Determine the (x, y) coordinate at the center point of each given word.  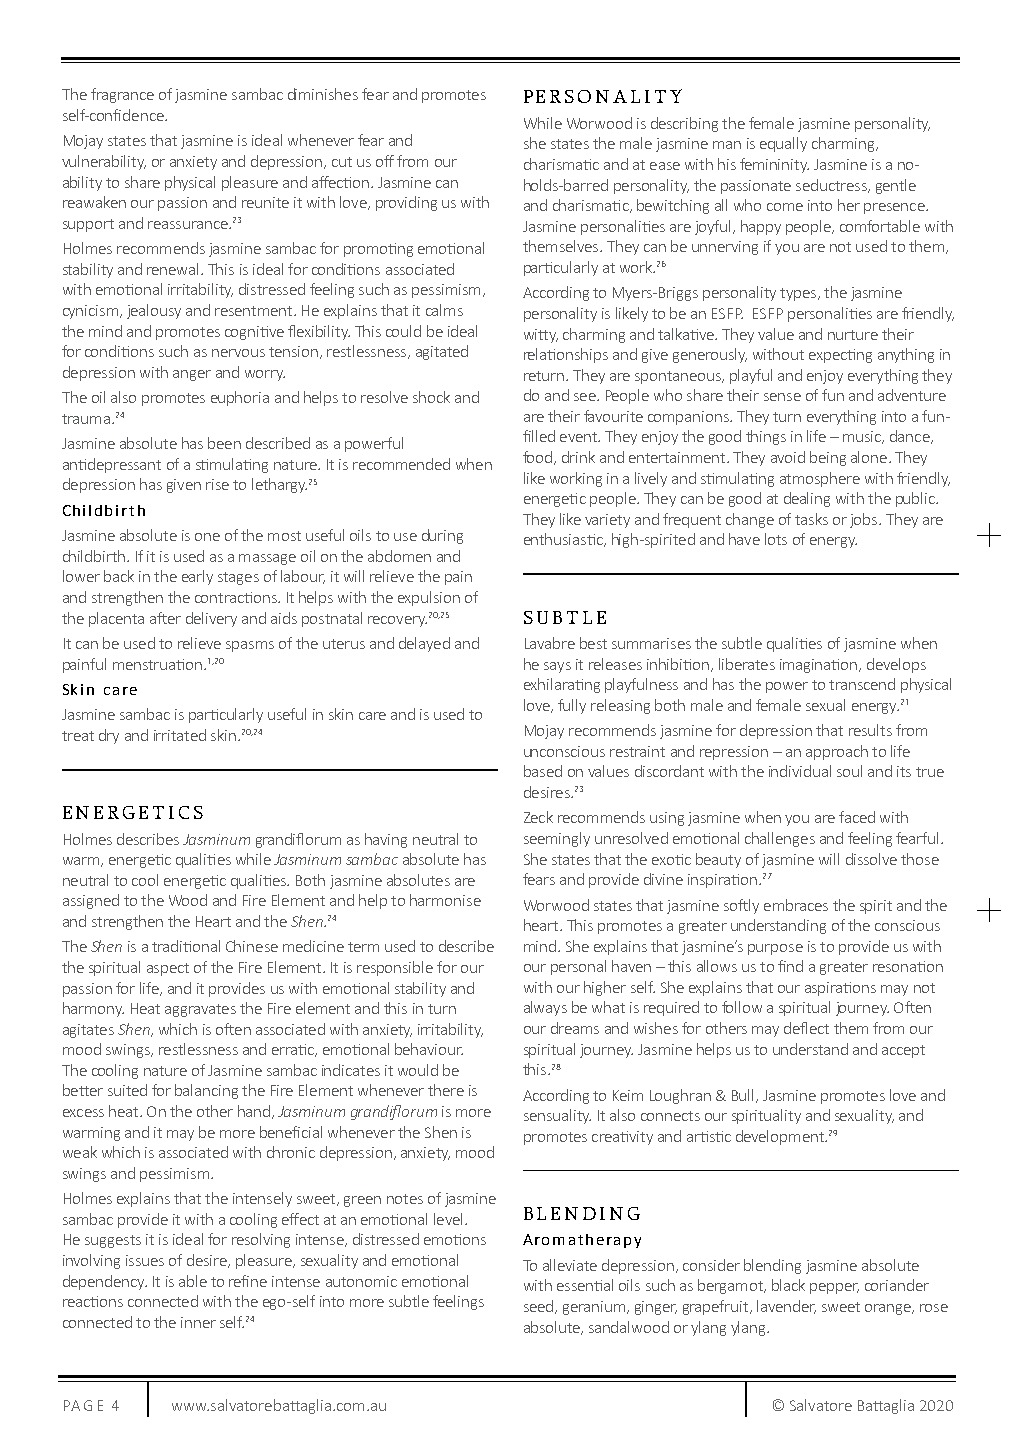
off (385, 161)
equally (783, 144)
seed (540, 1307)
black (788, 1285)
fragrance (122, 95)
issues (145, 1260)
